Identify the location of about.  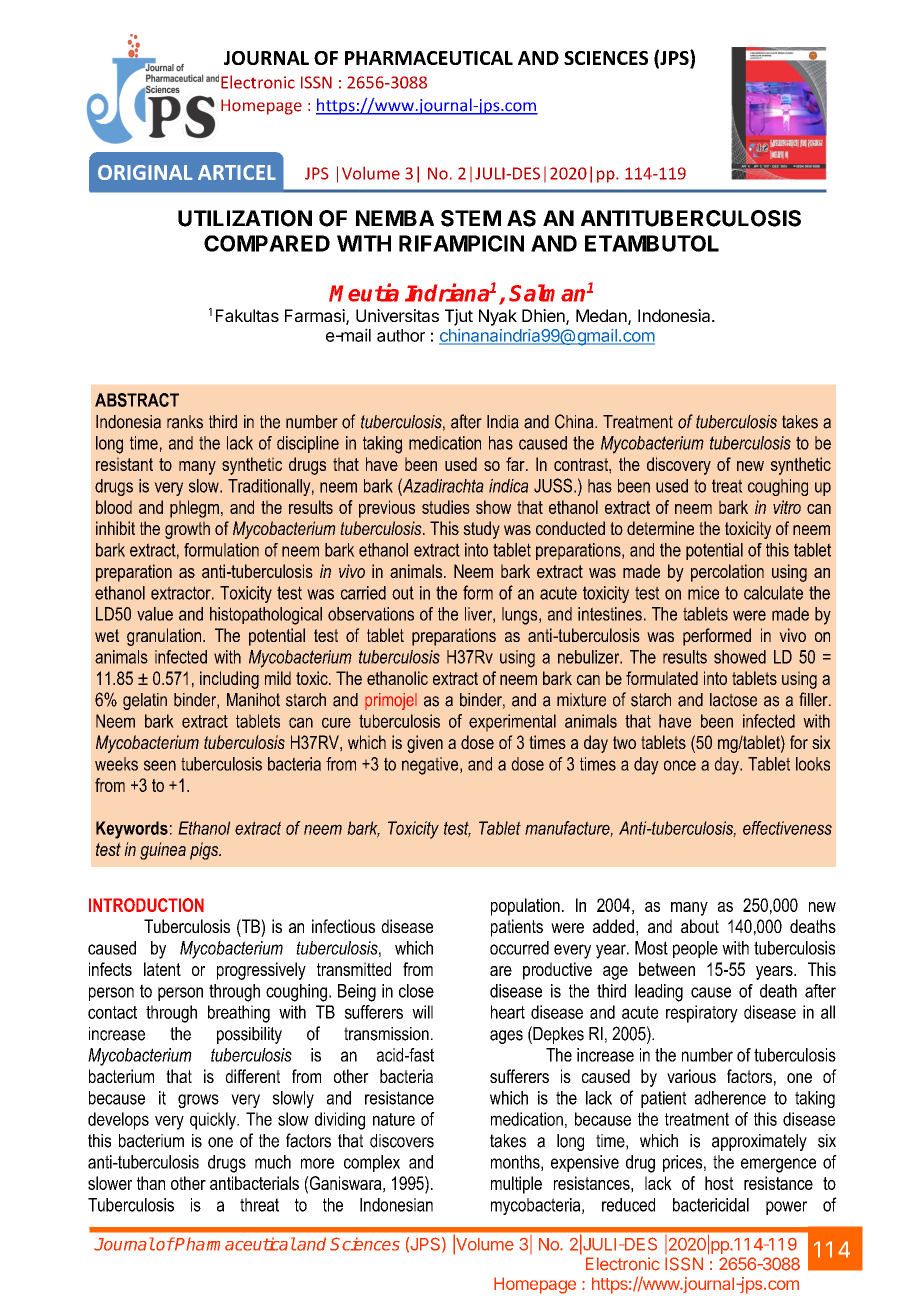
(700, 926).
